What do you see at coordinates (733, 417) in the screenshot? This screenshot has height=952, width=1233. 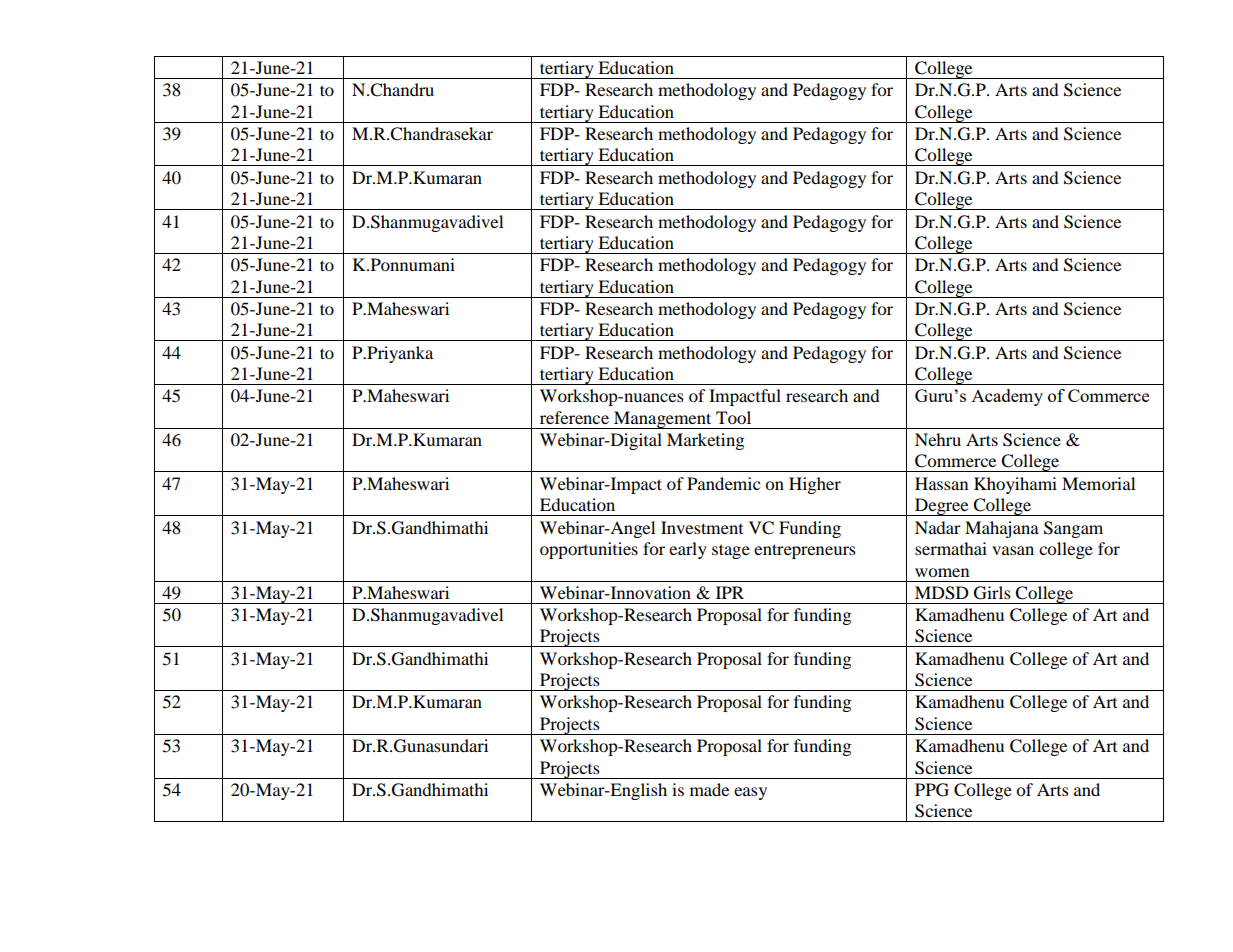 I see `Tool` at bounding box center [733, 417].
